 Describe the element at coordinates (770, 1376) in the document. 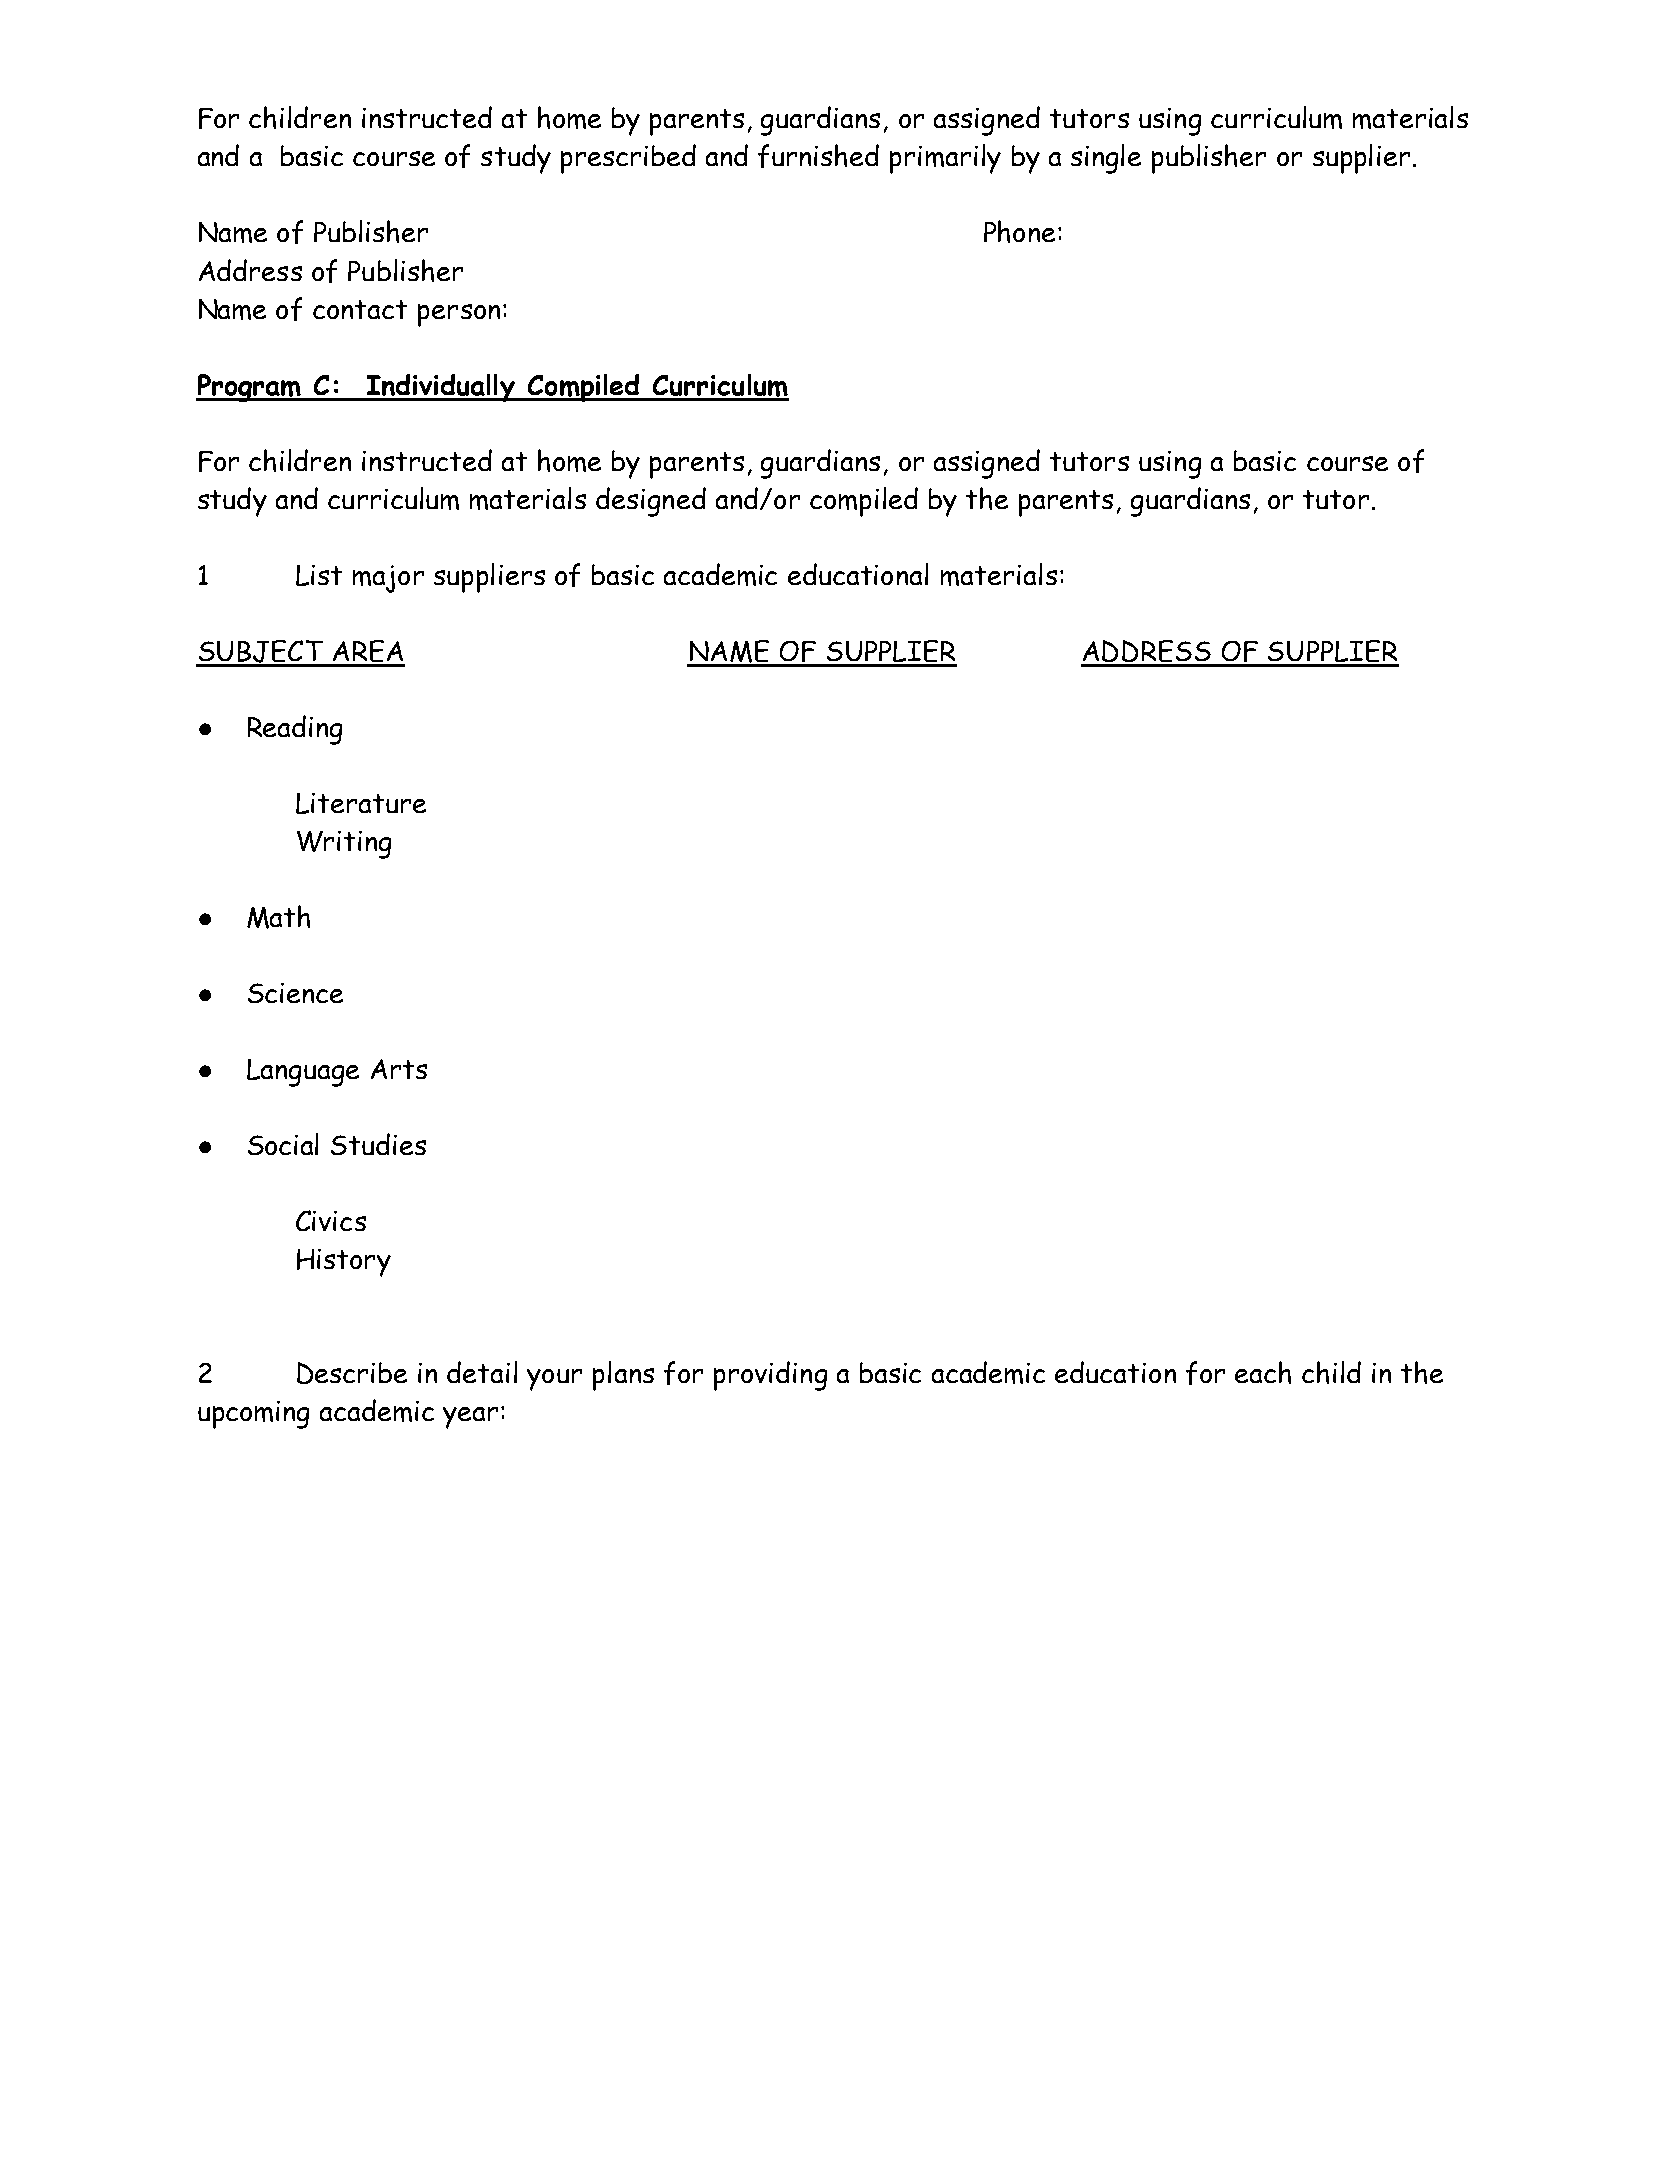

I see `providing` at that location.
